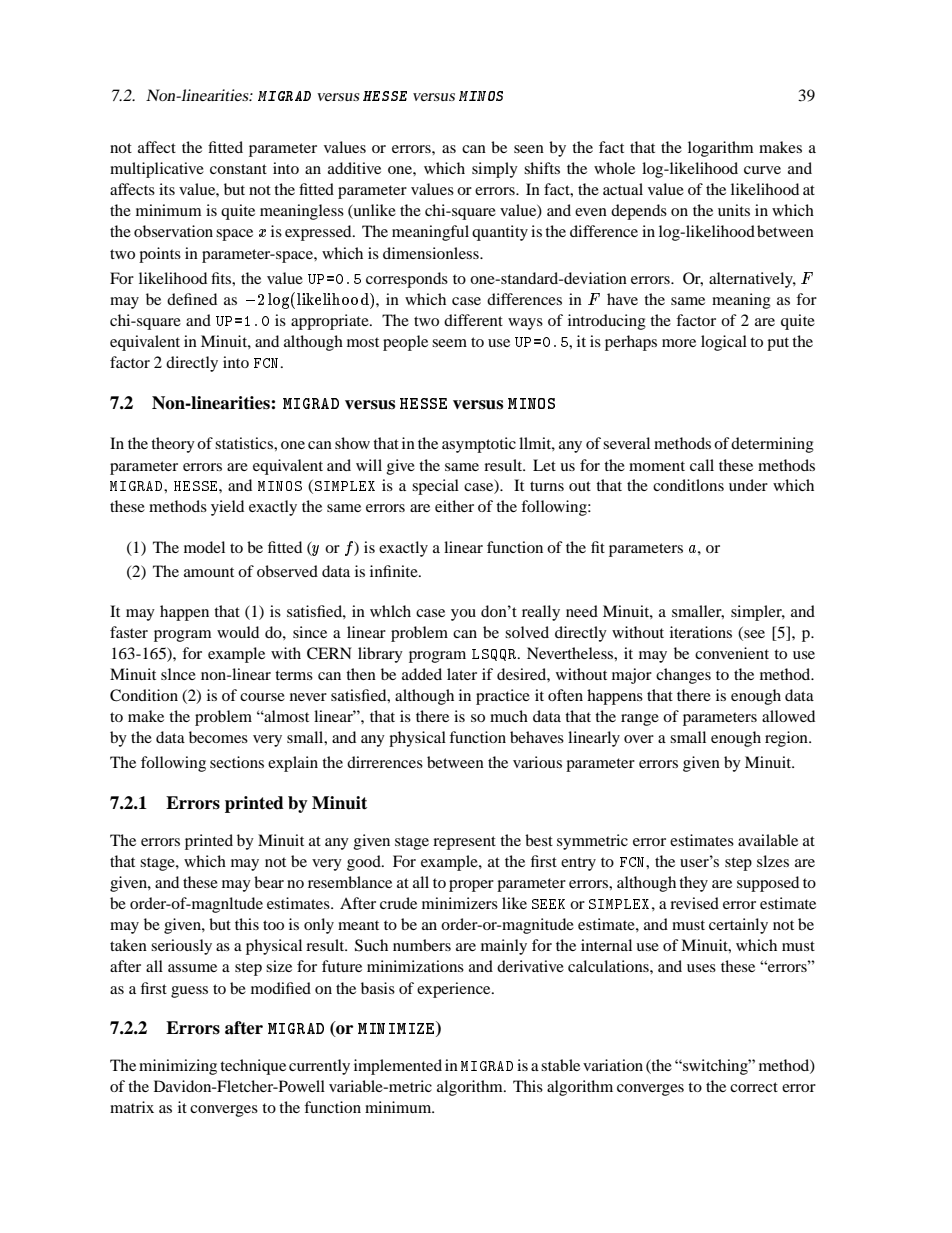  What do you see at coordinates (693, 884) in the page?
I see `they` at bounding box center [693, 884].
